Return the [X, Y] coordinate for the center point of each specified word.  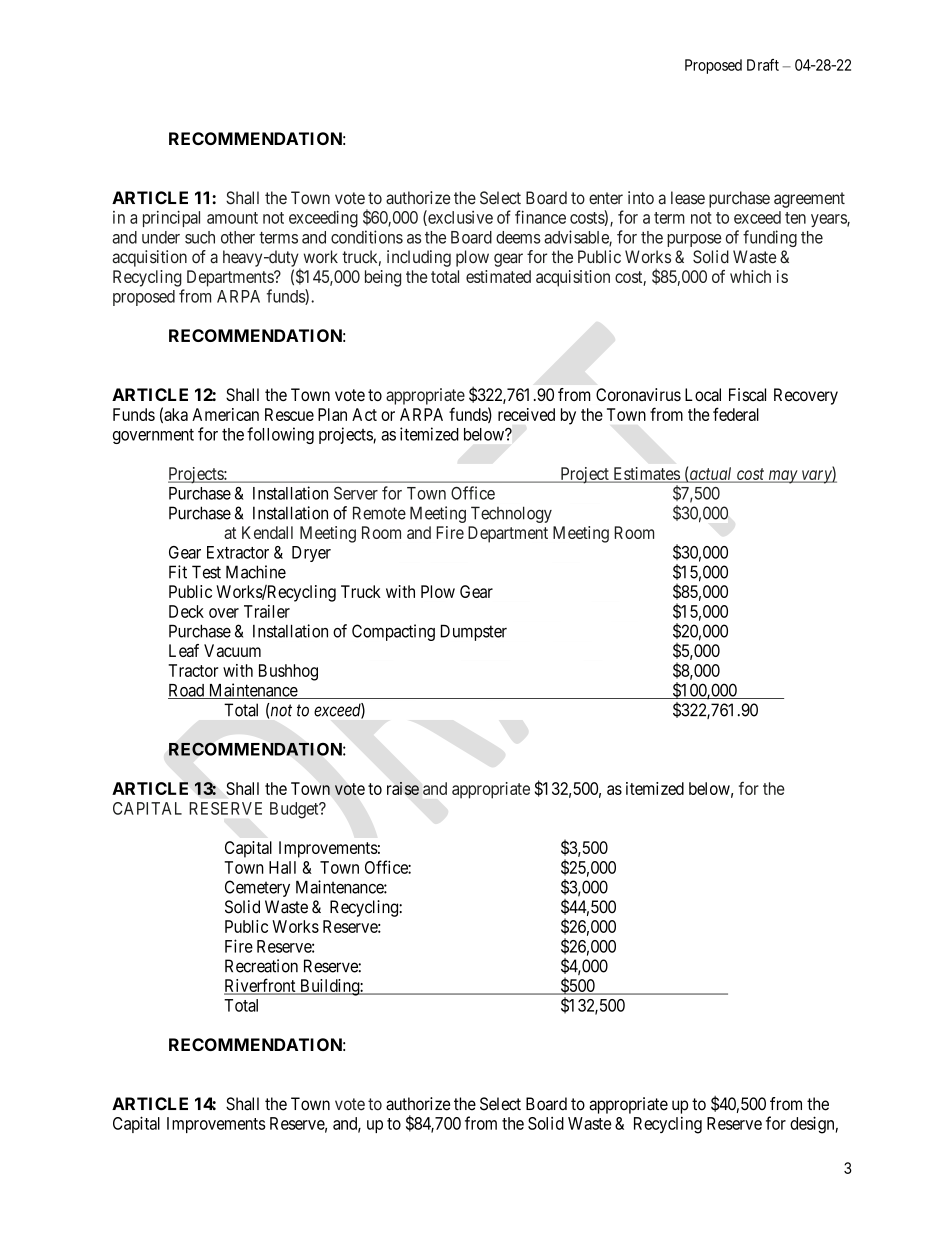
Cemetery [257, 888]
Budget [295, 810]
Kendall [267, 532]
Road [187, 691]
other [238, 237]
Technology [511, 514]
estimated [498, 276]
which [750, 276]
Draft [763, 65]
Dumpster [474, 632]
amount [232, 218]
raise [403, 788]
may [782, 477]
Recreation [261, 966]
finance [540, 217]
